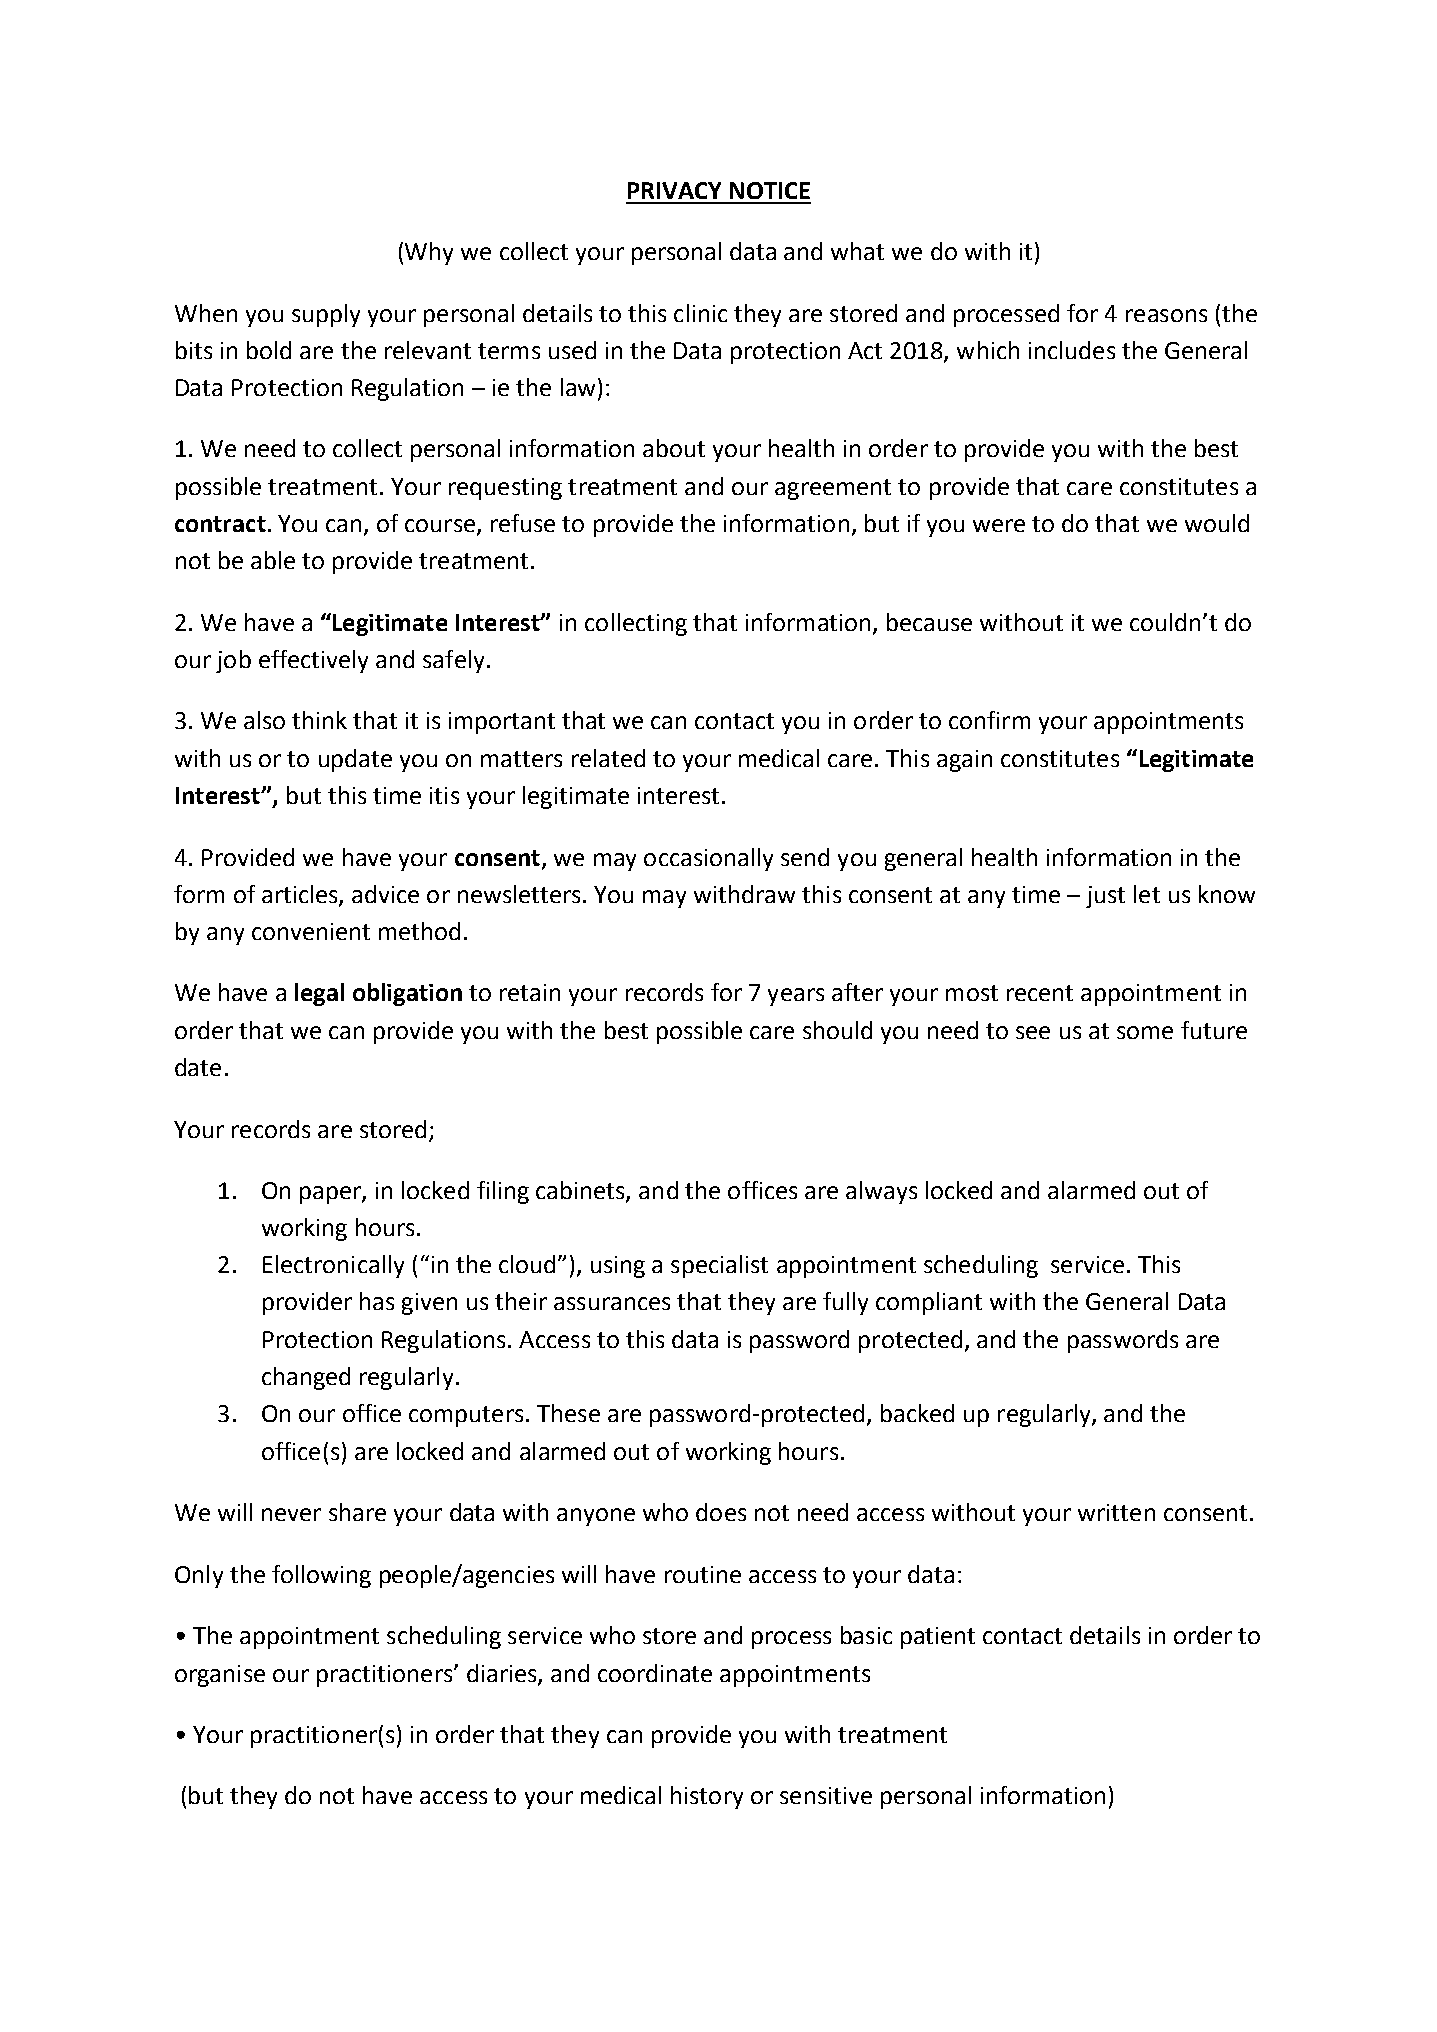  Describe the element at coordinates (796, 997) in the document. I see `years` at that location.
